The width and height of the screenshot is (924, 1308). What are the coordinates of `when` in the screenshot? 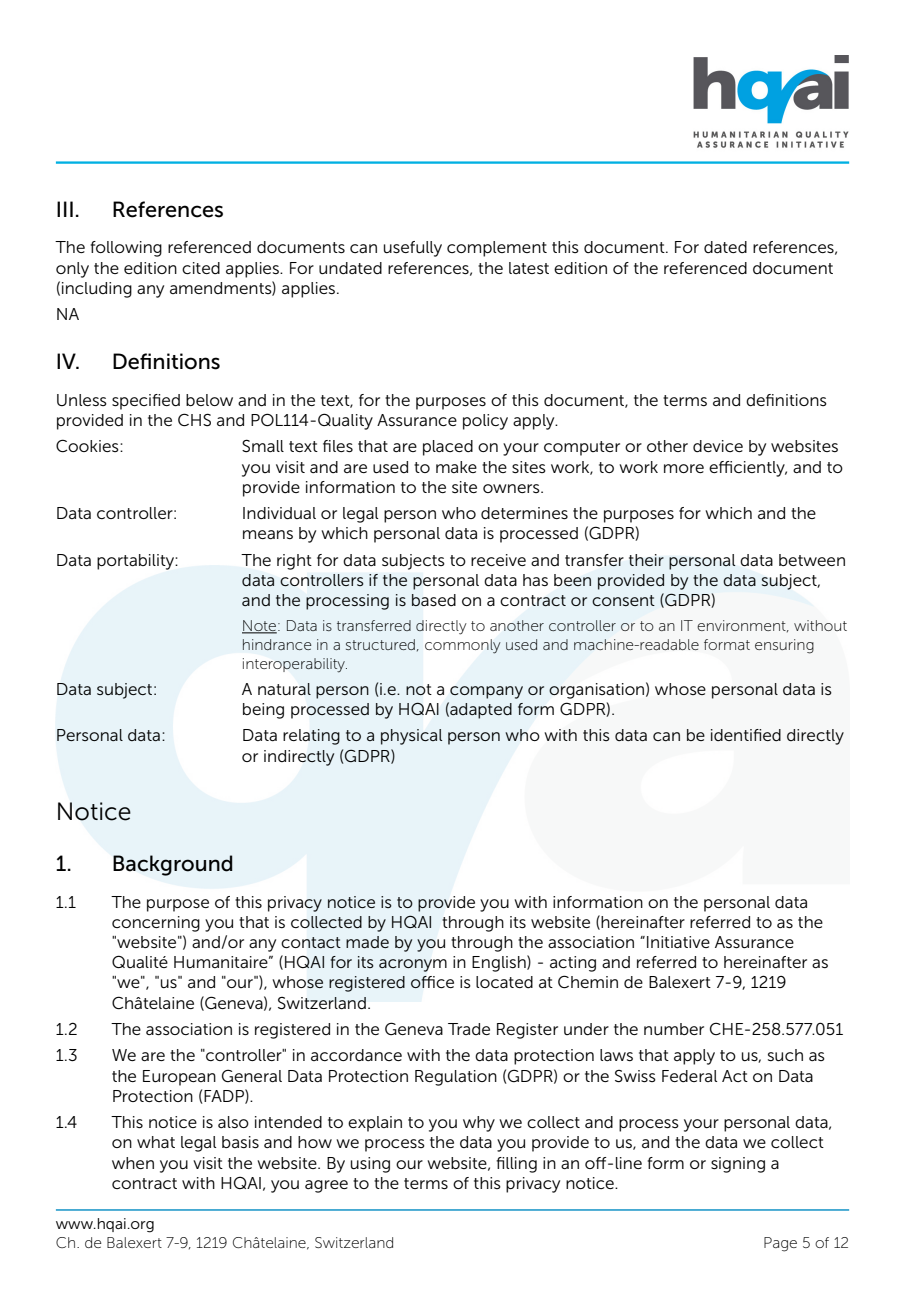 It's located at (133, 1163).
